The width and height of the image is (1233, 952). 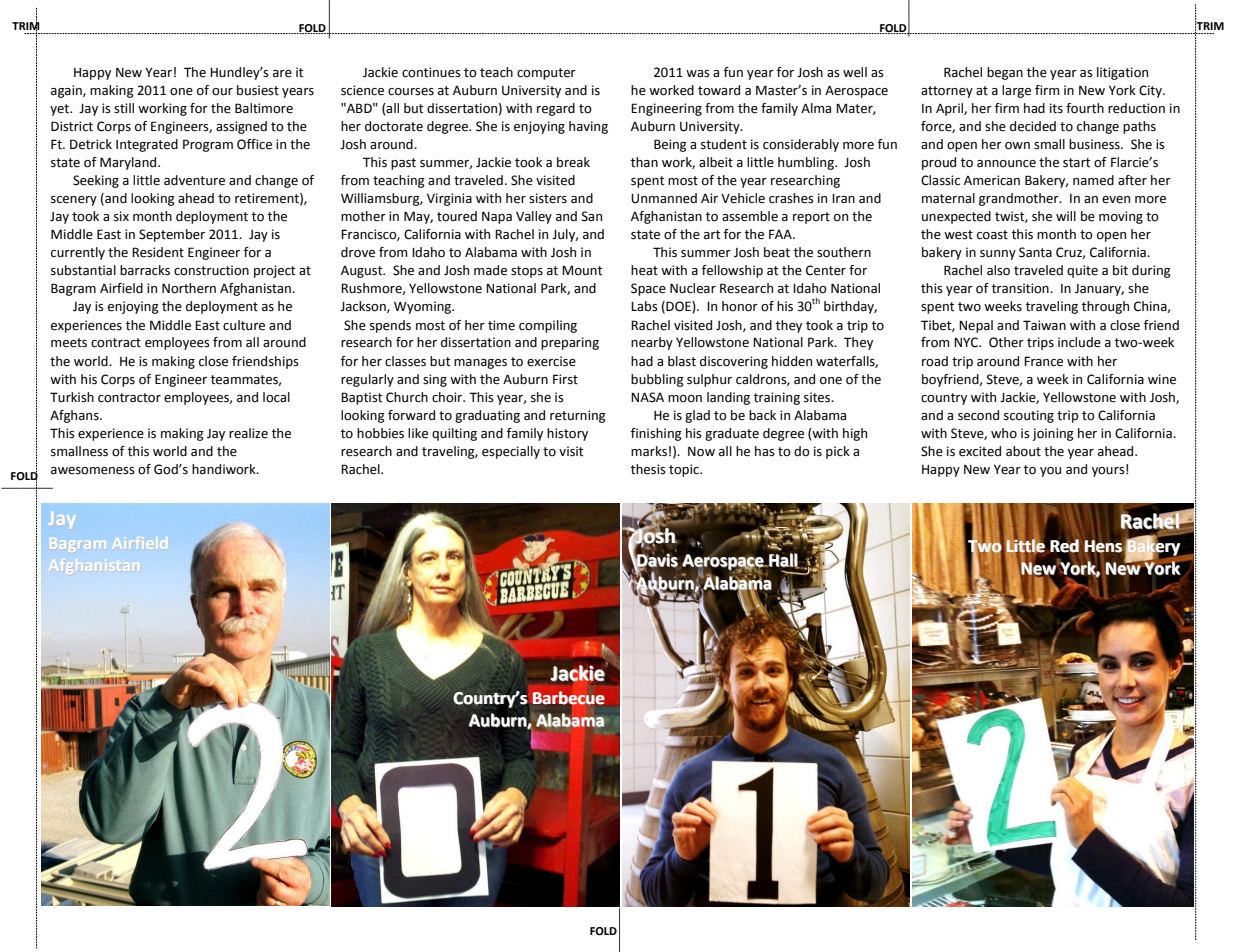 I want to click on American, so click(x=992, y=180).
